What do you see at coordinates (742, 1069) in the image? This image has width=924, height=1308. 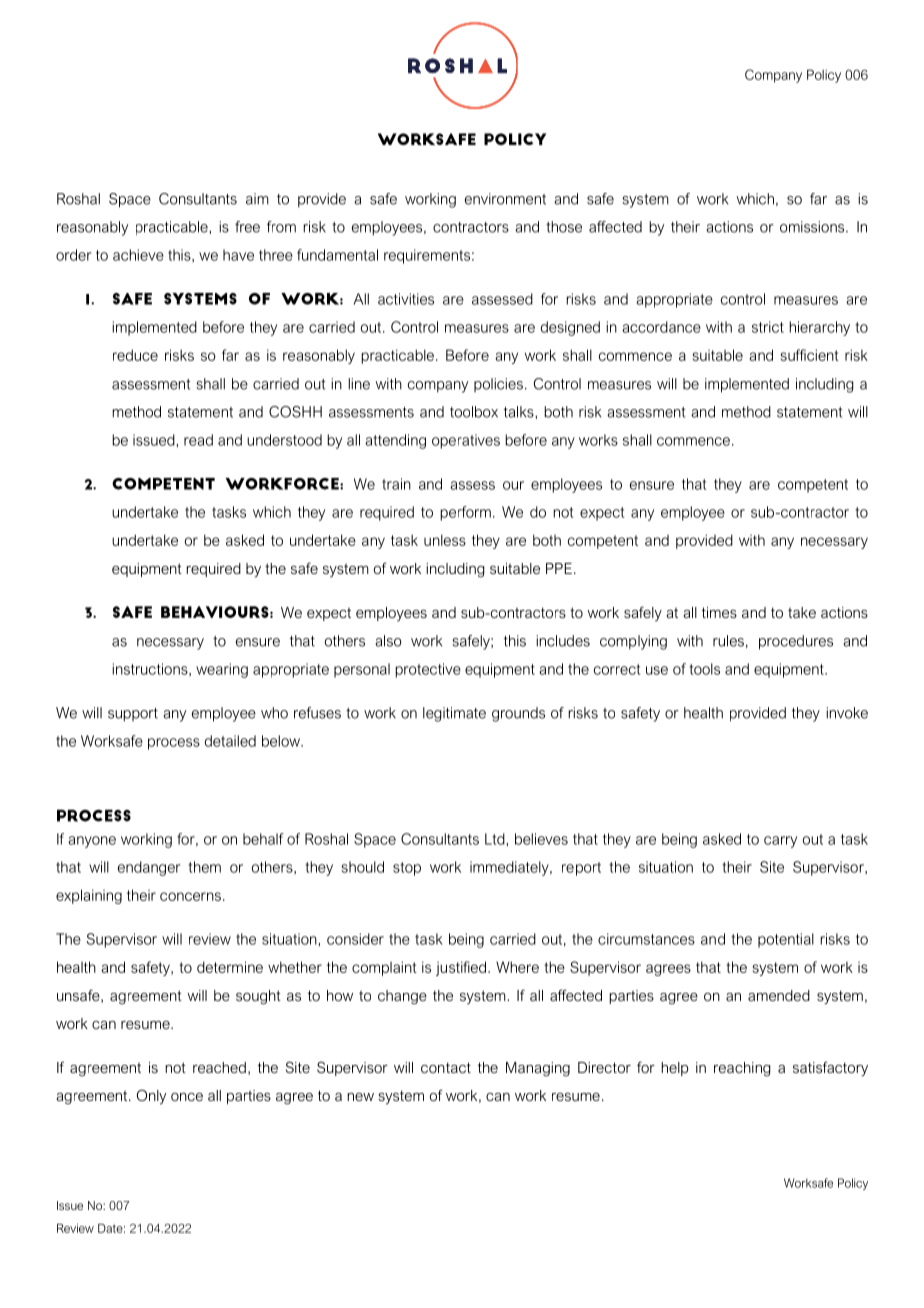 I see `reaching` at bounding box center [742, 1069].
